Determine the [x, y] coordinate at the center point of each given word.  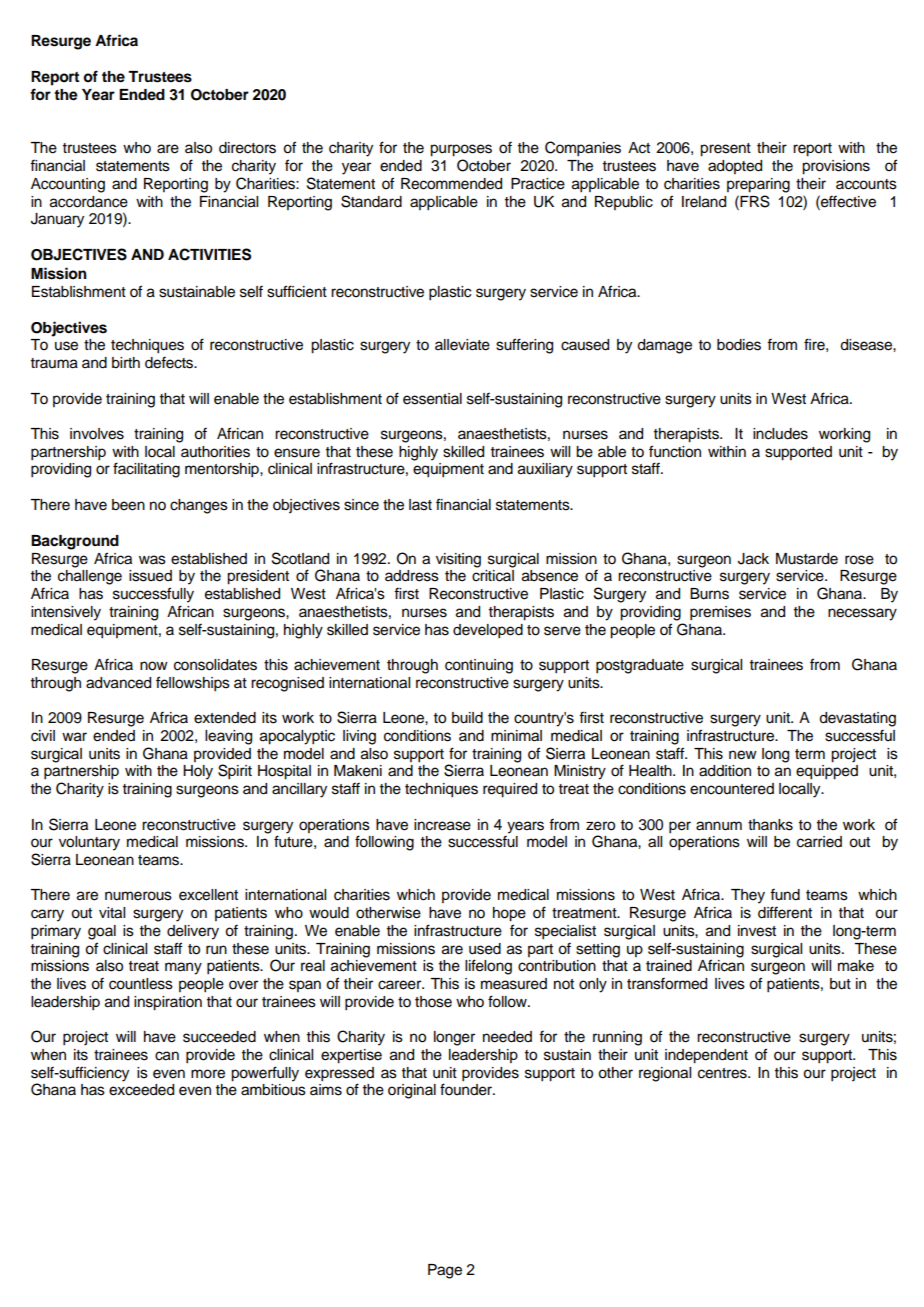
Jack [753, 559]
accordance [89, 202]
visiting [458, 560]
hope [509, 914]
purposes [461, 150]
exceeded [141, 1090]
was [152, 560]
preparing [758, 185]
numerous [138, 896]
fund [785, 895]
